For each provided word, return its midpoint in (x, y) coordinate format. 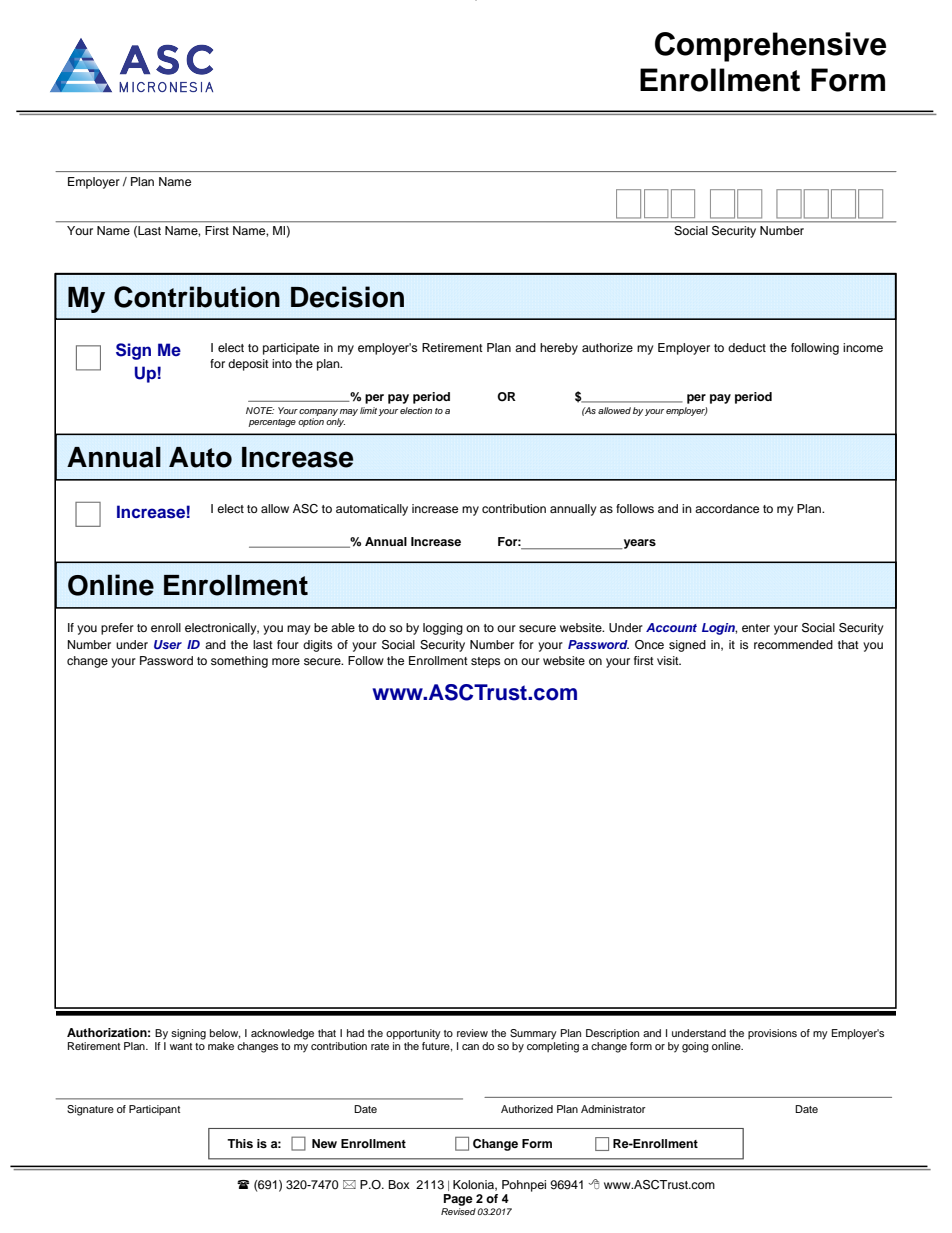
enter (756, 628)
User (168, 644)
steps (485, 662)
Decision (347, 297)
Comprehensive (770, 47)
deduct (747, 347)
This (240, 1143)
